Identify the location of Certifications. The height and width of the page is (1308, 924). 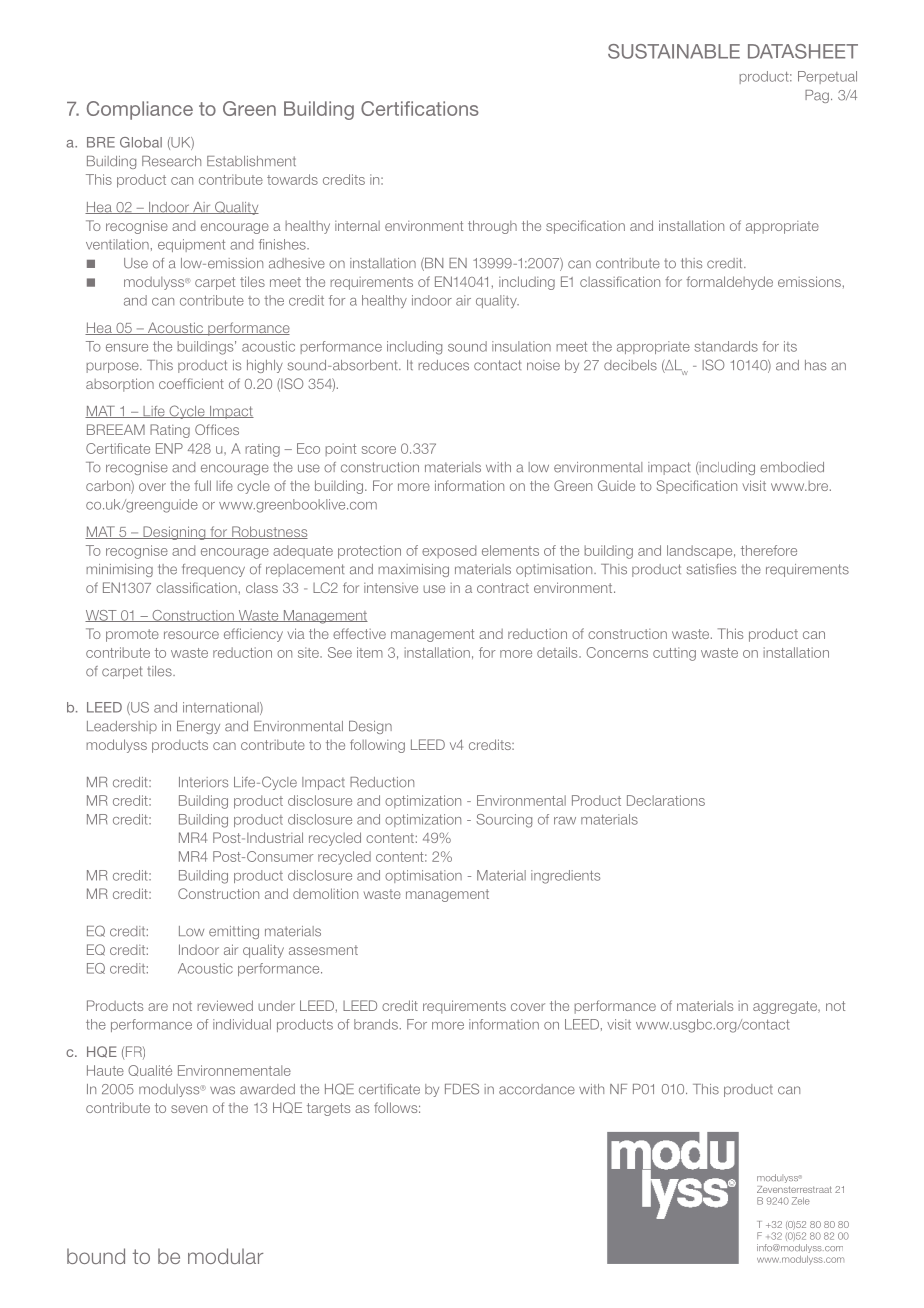
(420, 108).
